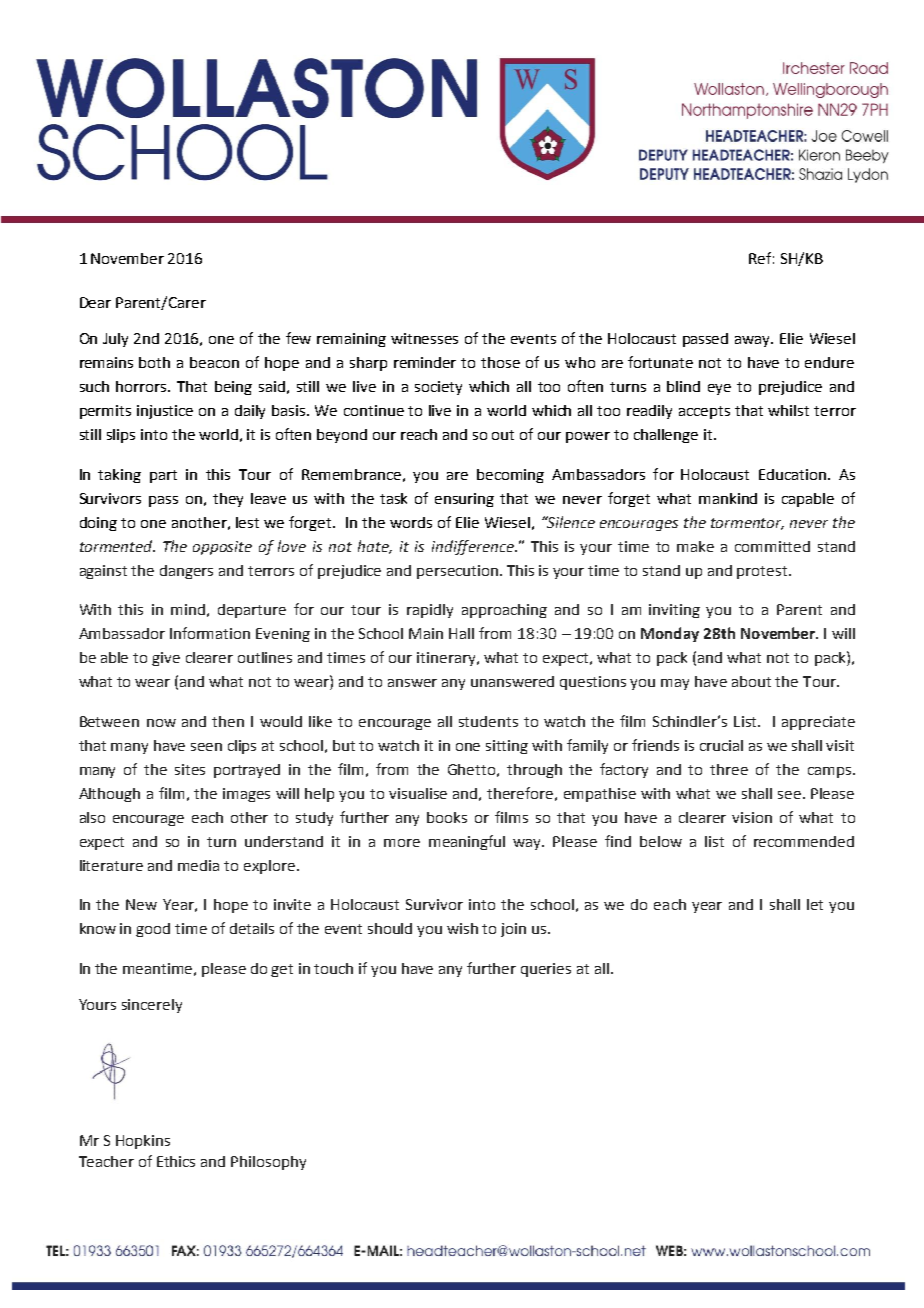 The width and height of the screenshot is (924, 1308). What do you see at coordinates (546, 970) in the screenshot?
I see `queries` at bounding box center [546, 970].
